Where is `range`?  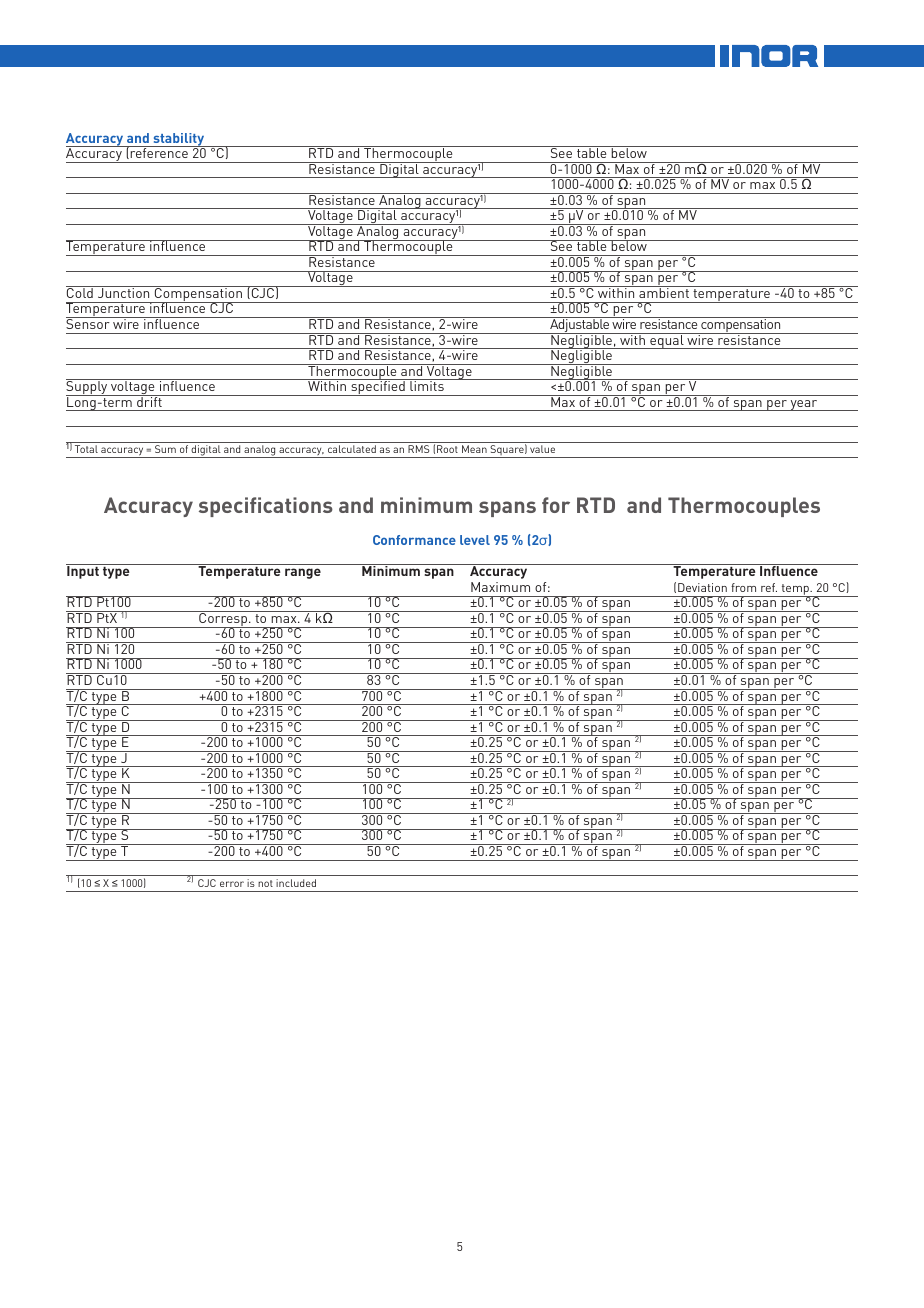
range is located at coordinates (303, 573).
